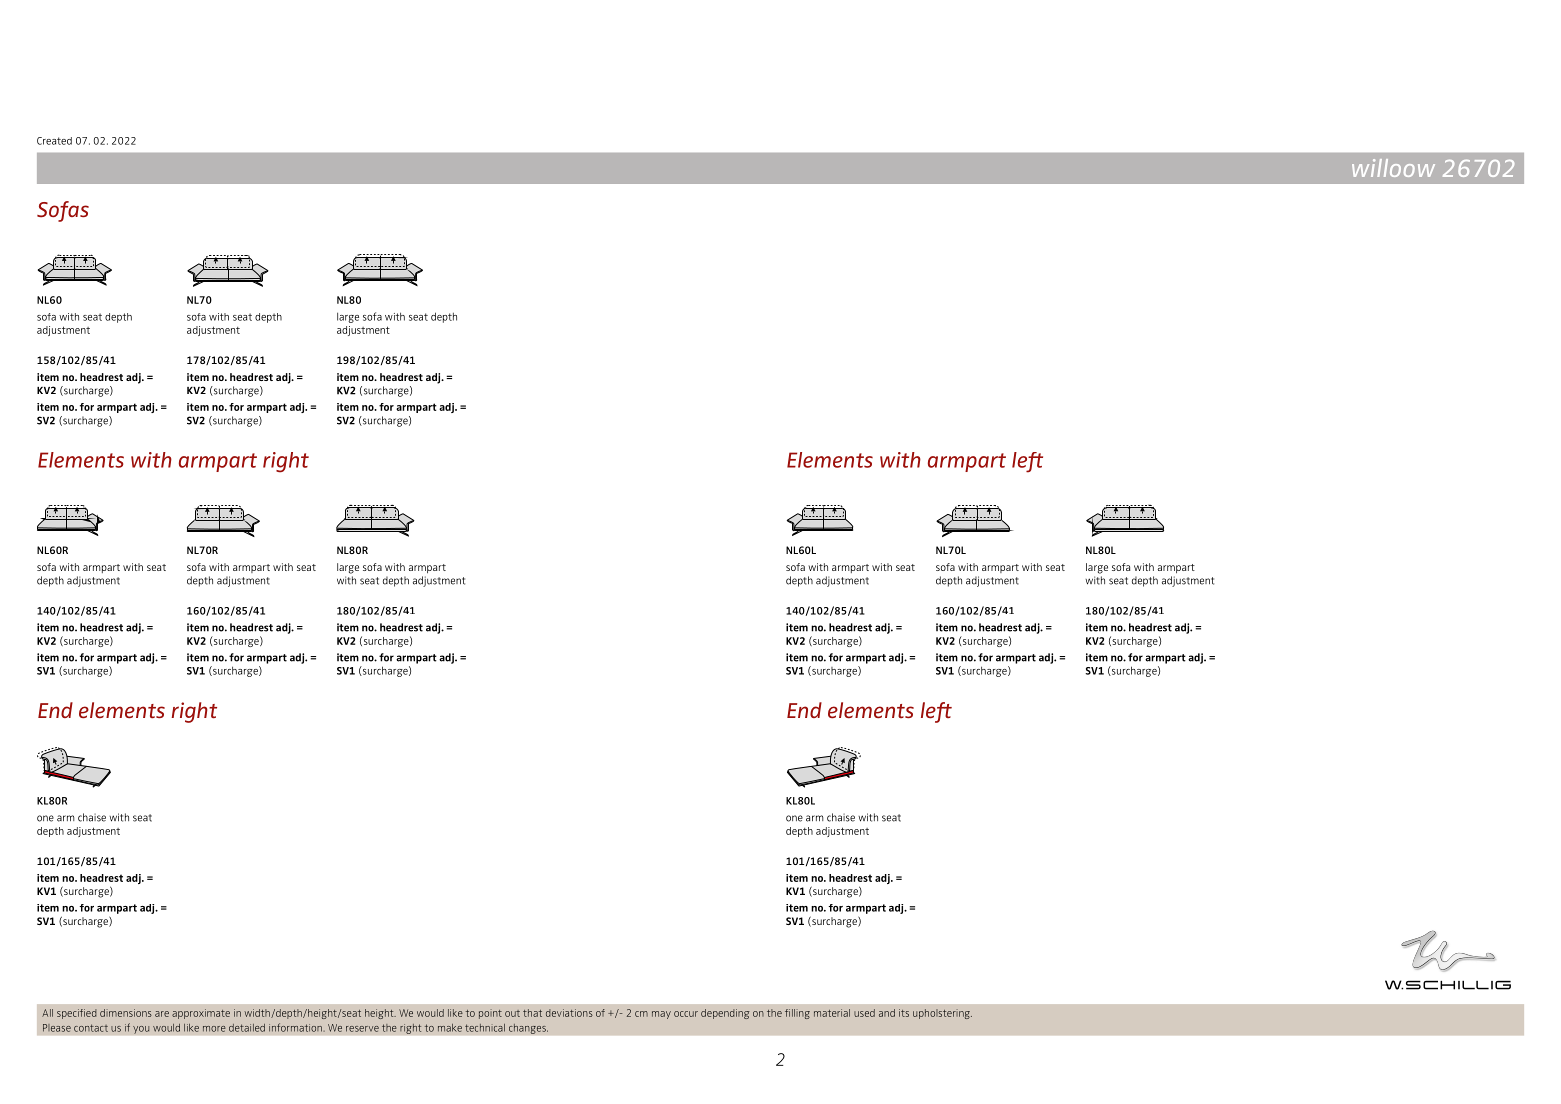  What do you see at coordinates (126, 1013) in the screenshot?
I see `dimensions` at bounding box center [126, 1013].
